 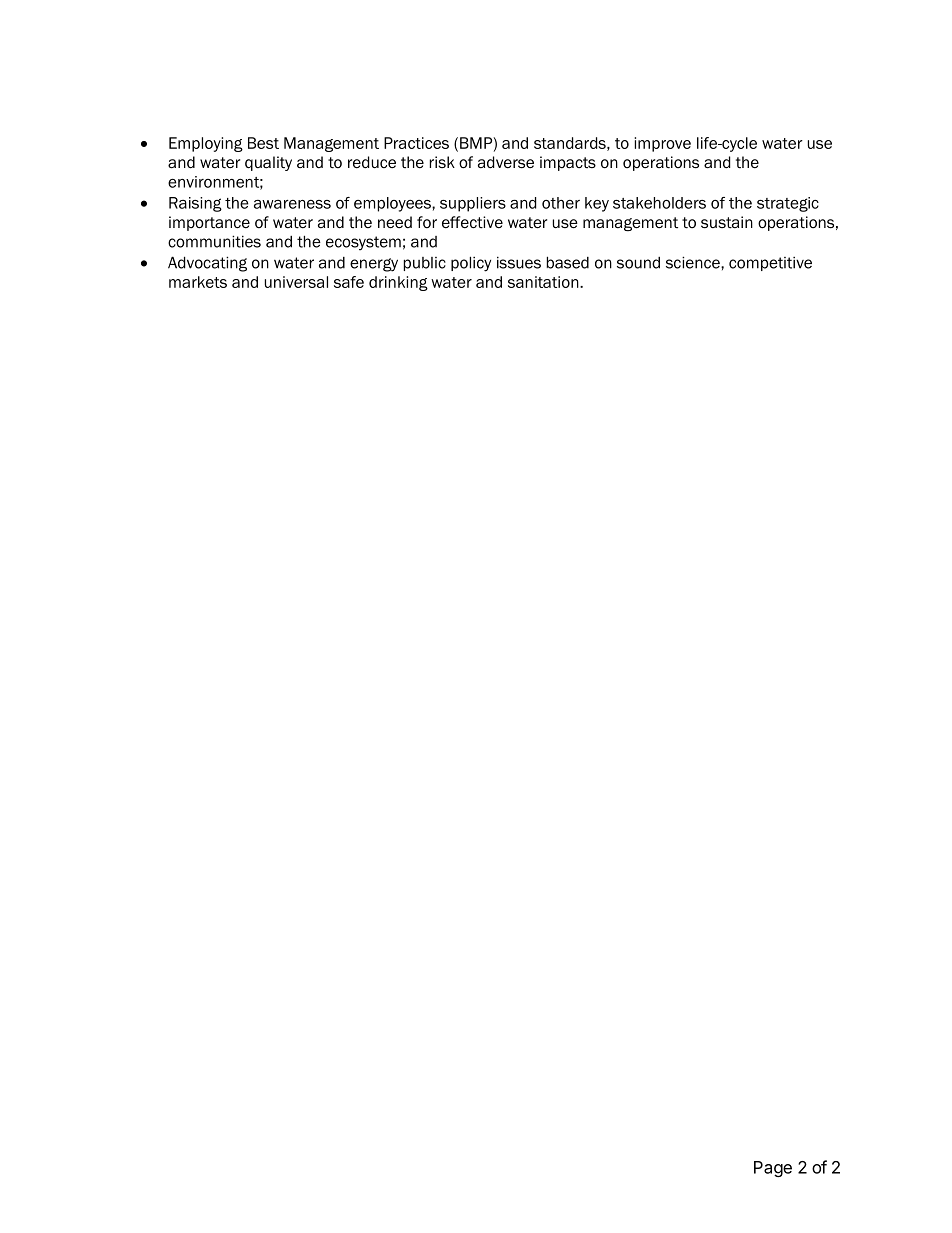 What do you see at coordinates (349, 282) in the screenshot?
I see `safe` at bounding box center [349, 282].
